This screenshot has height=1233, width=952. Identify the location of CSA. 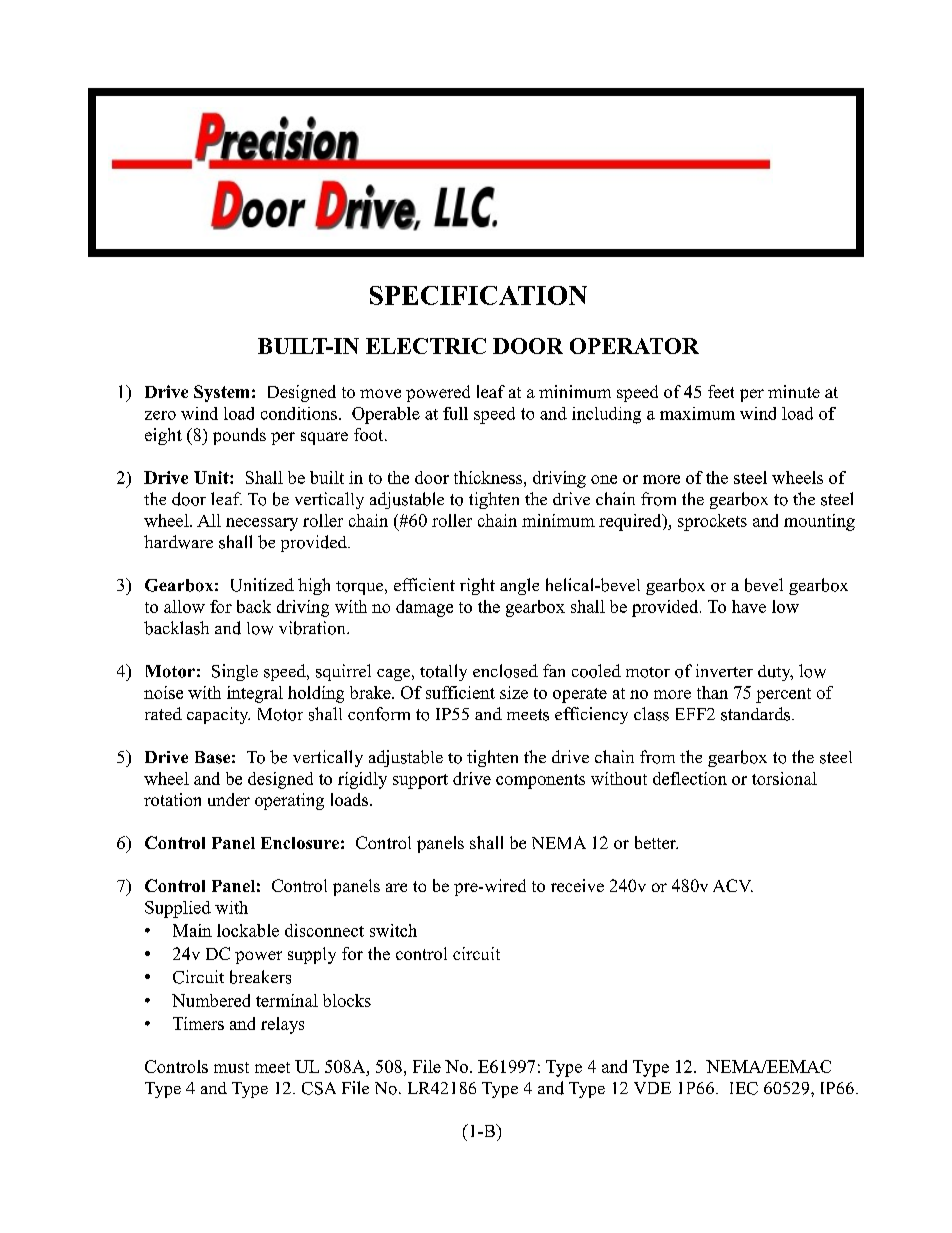
(319, 1088).
